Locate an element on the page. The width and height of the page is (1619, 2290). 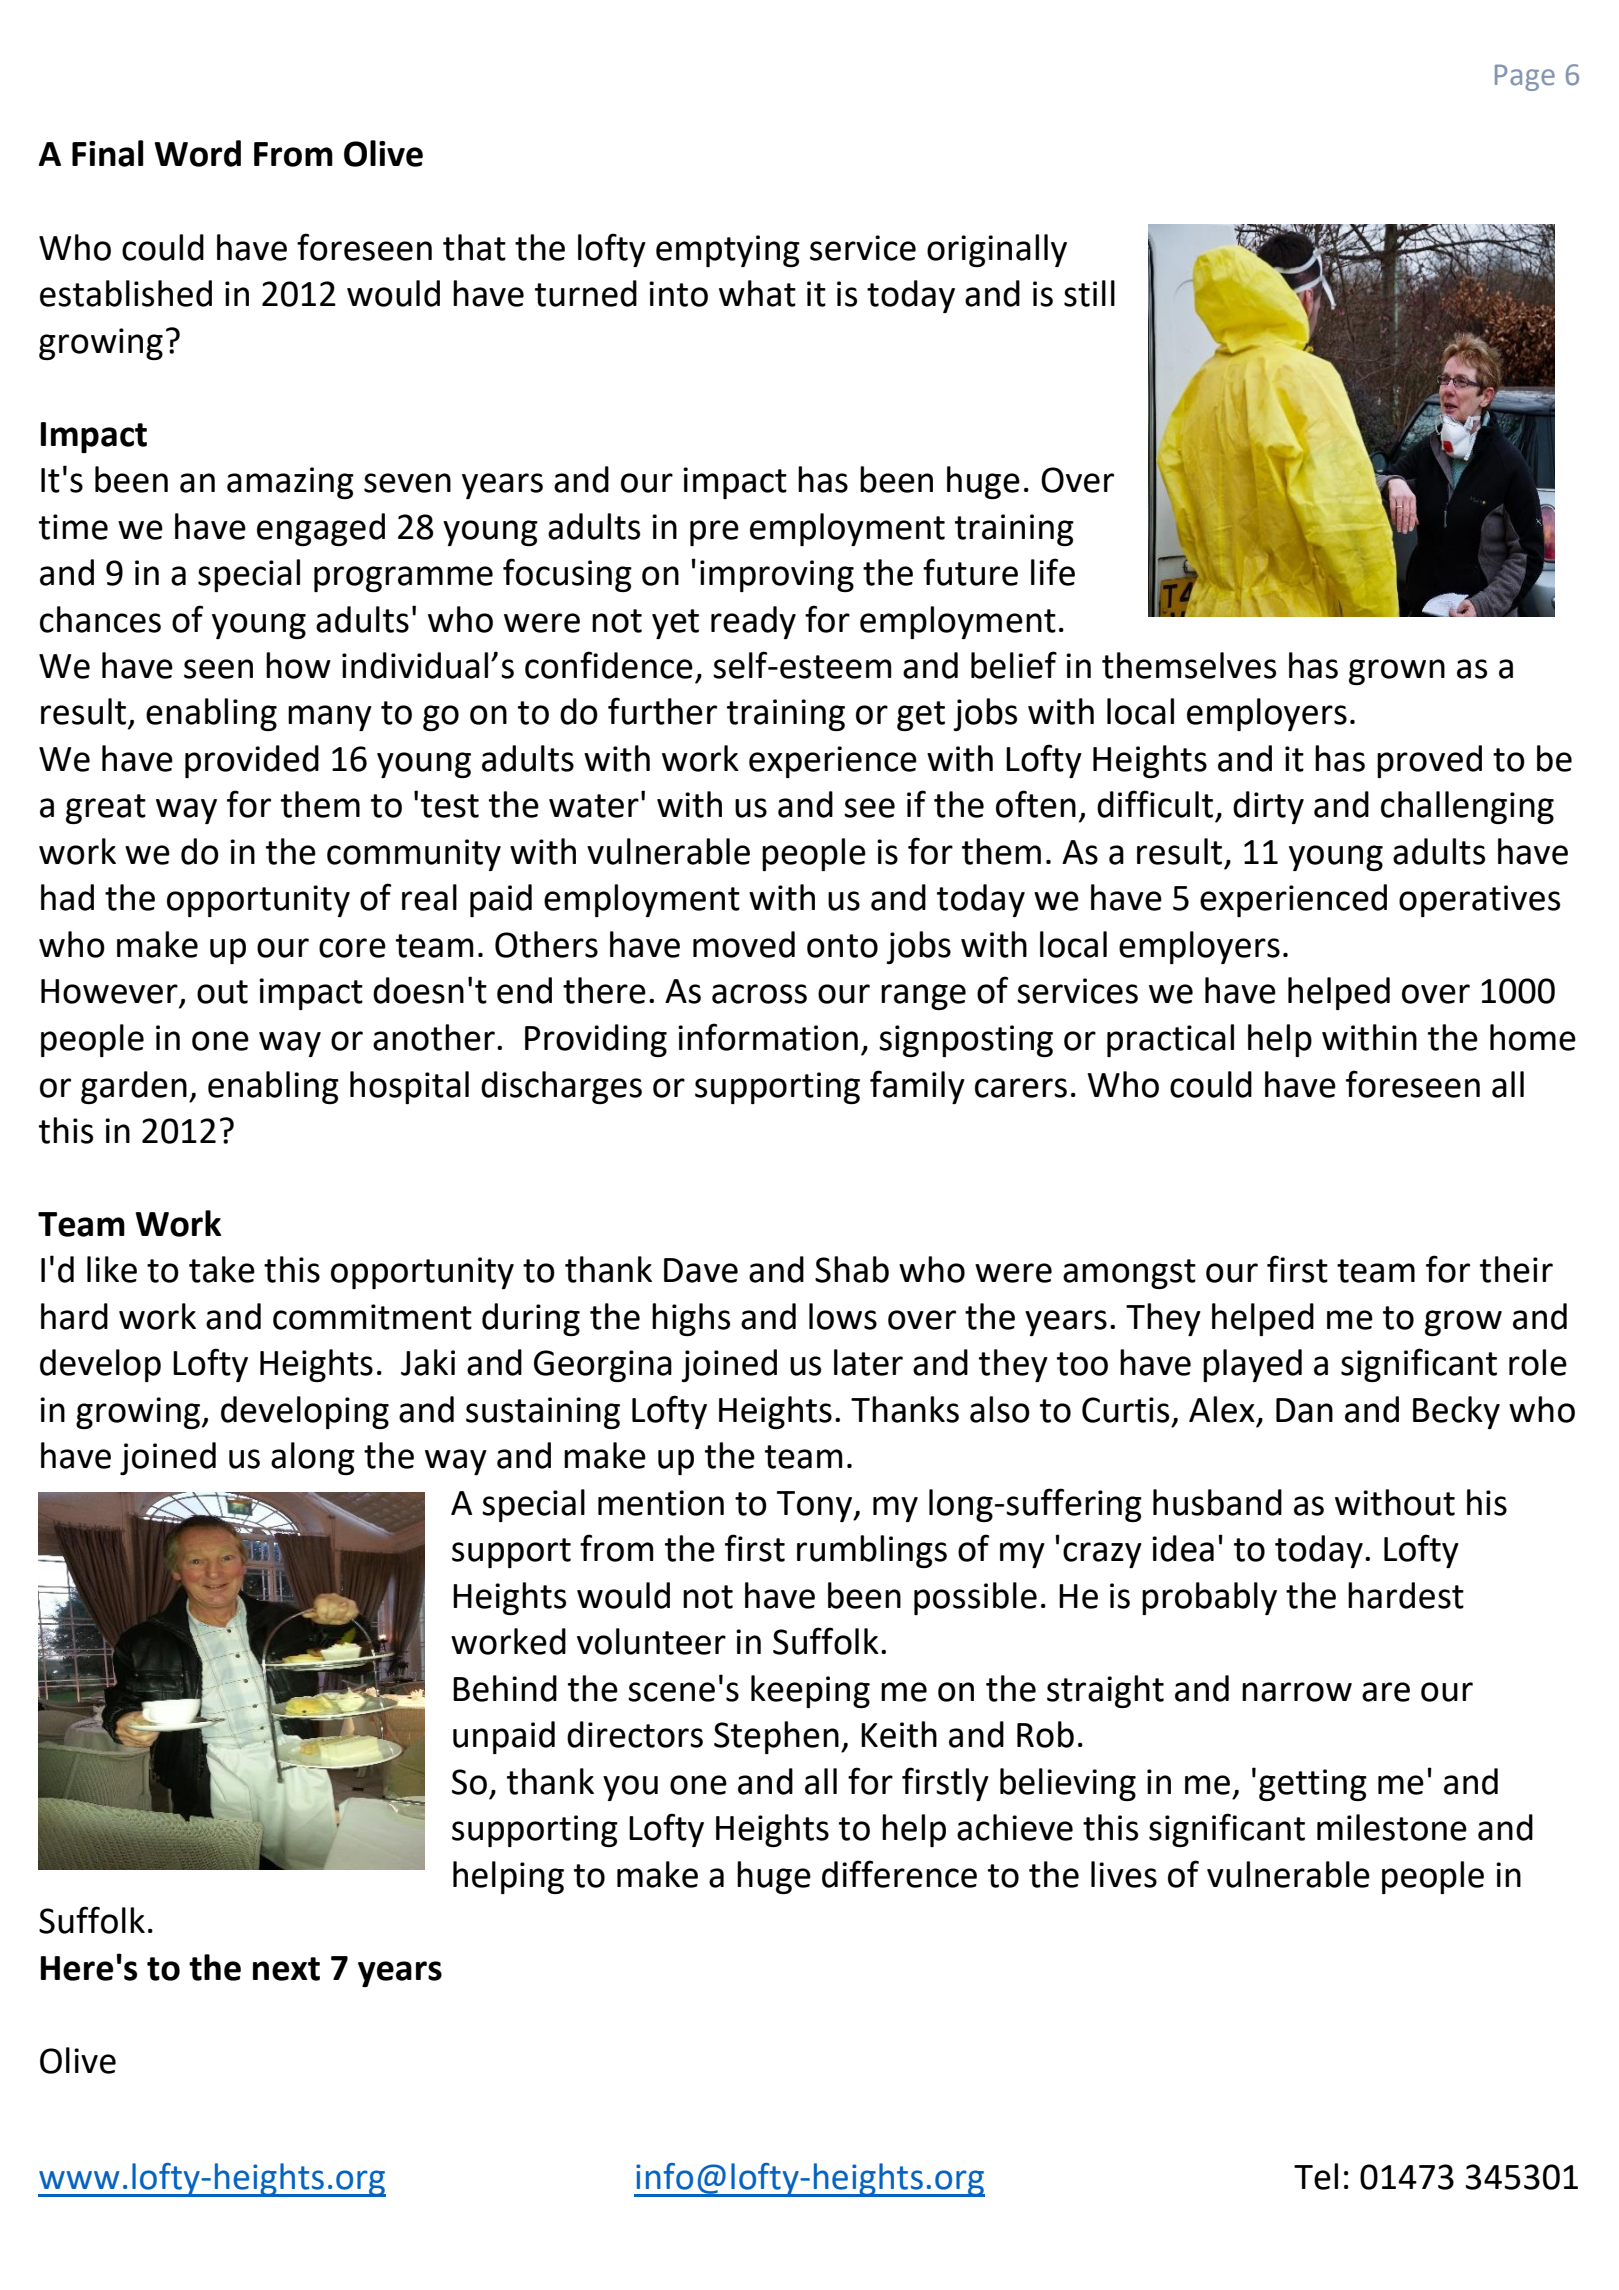
difference is located at coordinates (899, 1874).
